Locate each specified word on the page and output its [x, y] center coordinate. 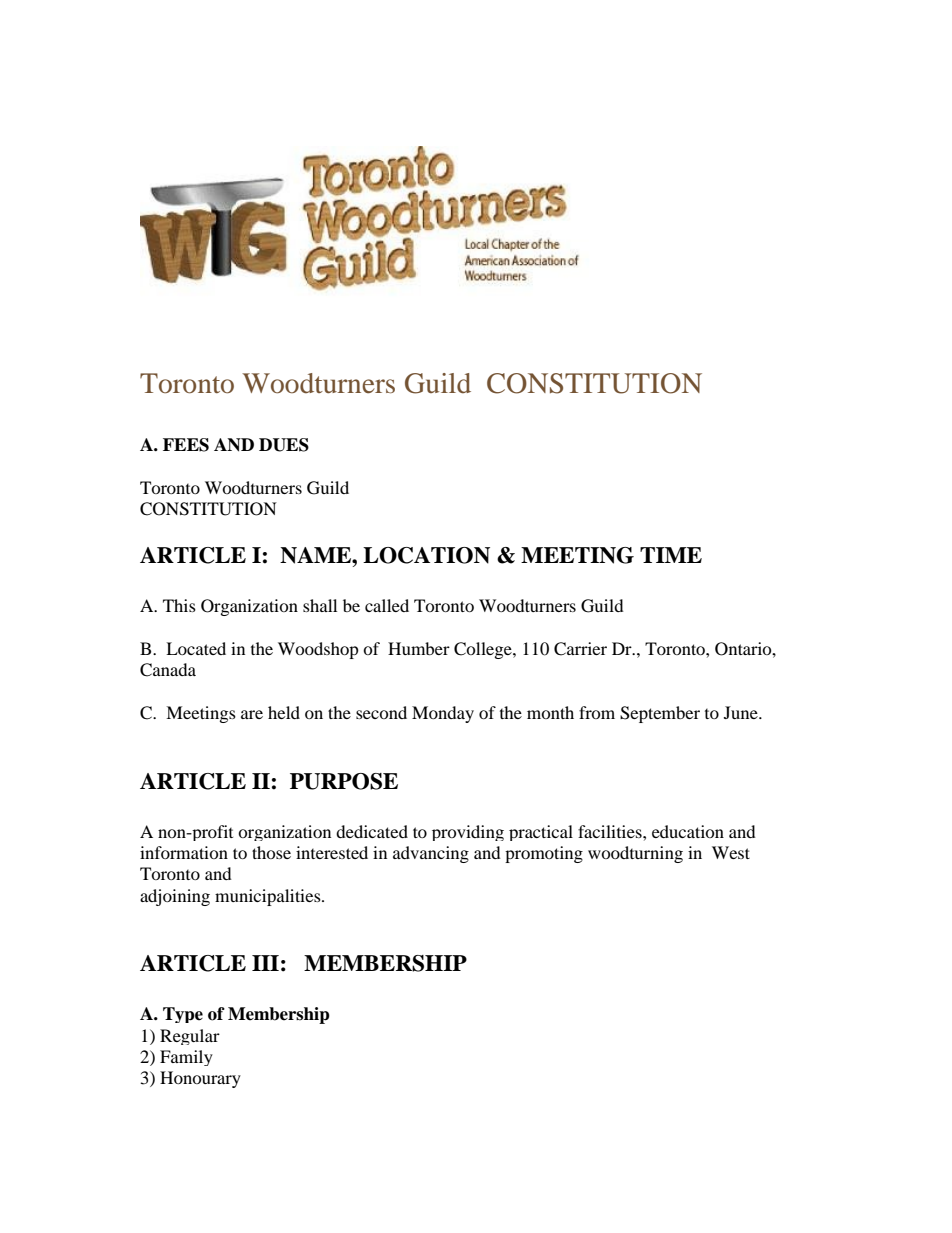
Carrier [580, 649]
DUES [284, 445]
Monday [443, 714]
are [252, 714]
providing [468, 833]
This [179, 605]
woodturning [635, 854]
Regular [190, 1037]
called [387, 605]
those [271, 852]
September [660, 714]
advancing [431, 854]
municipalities [269, 897]
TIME [671, 555]
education [688, 831]
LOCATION [426, 555]
